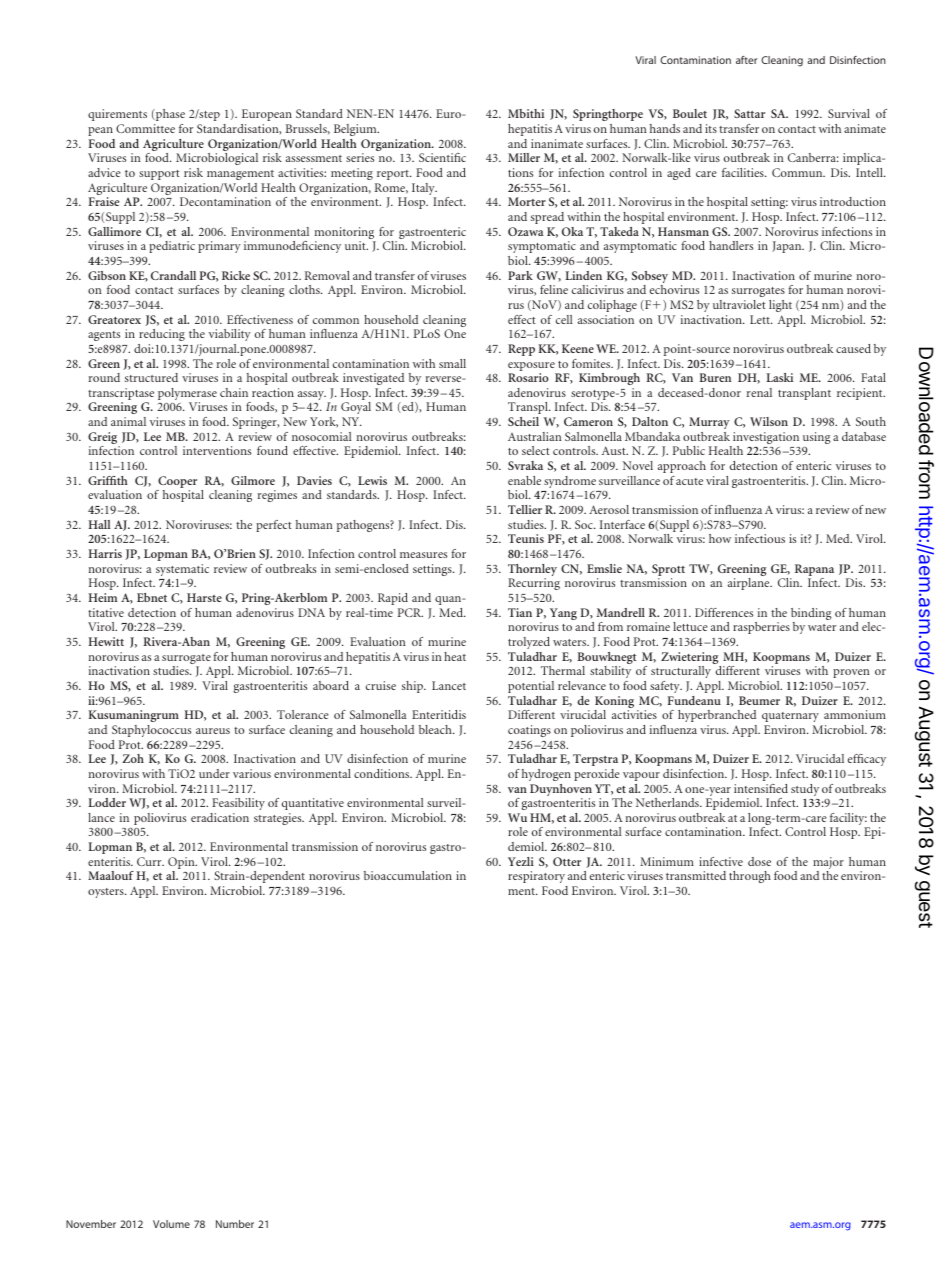 The image size is (952, 1275). Describe the element at coordinates (442, 157) in the screenshot. I see `Scientific` at that location.
